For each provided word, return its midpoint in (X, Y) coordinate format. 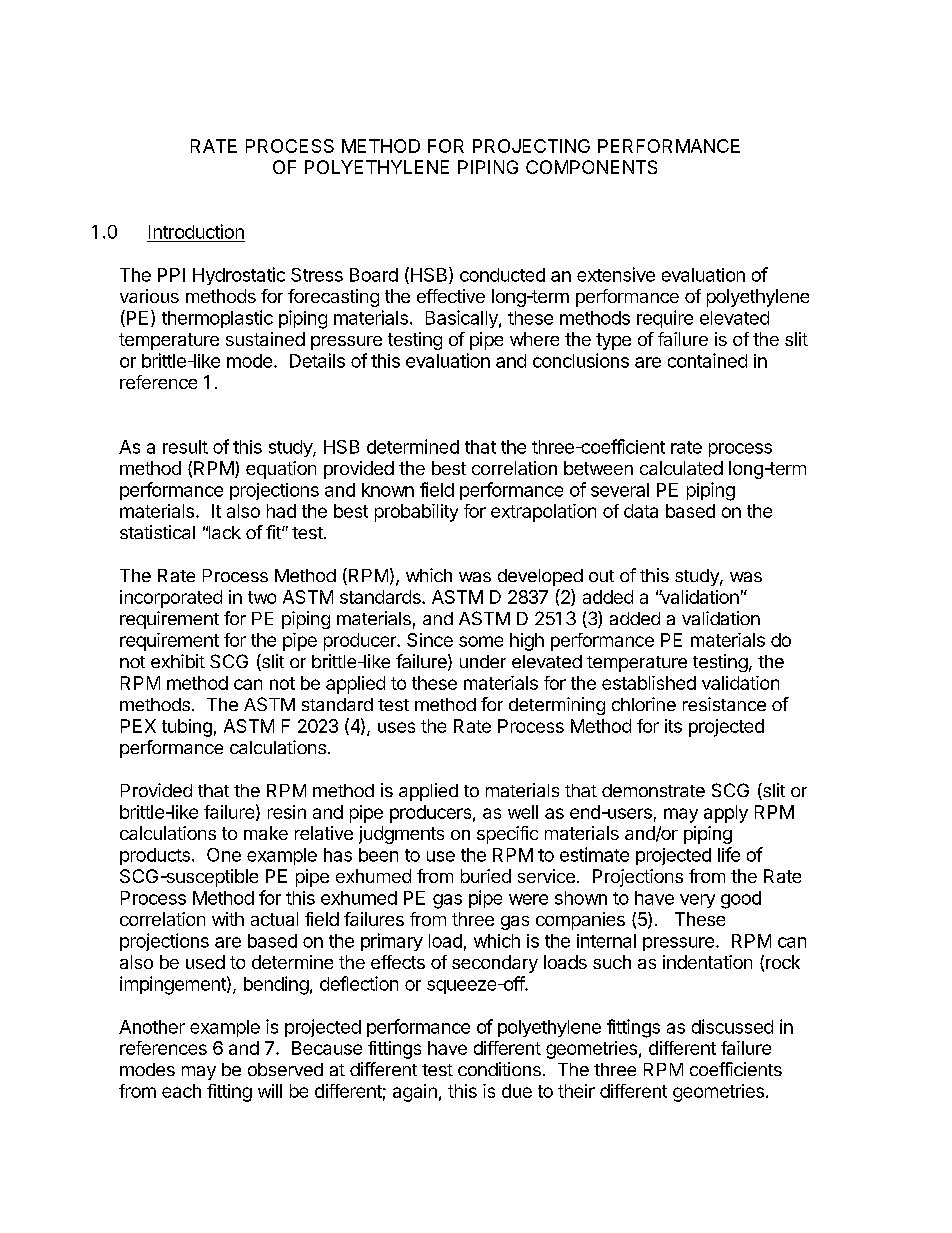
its (673, 726)
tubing (187, 728)
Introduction (196, 231)
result (185, 447)
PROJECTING (531, 146)
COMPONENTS (591, 167)
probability (416, 513)
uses (396, 727)
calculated (681, 468)
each (181, 1091)
